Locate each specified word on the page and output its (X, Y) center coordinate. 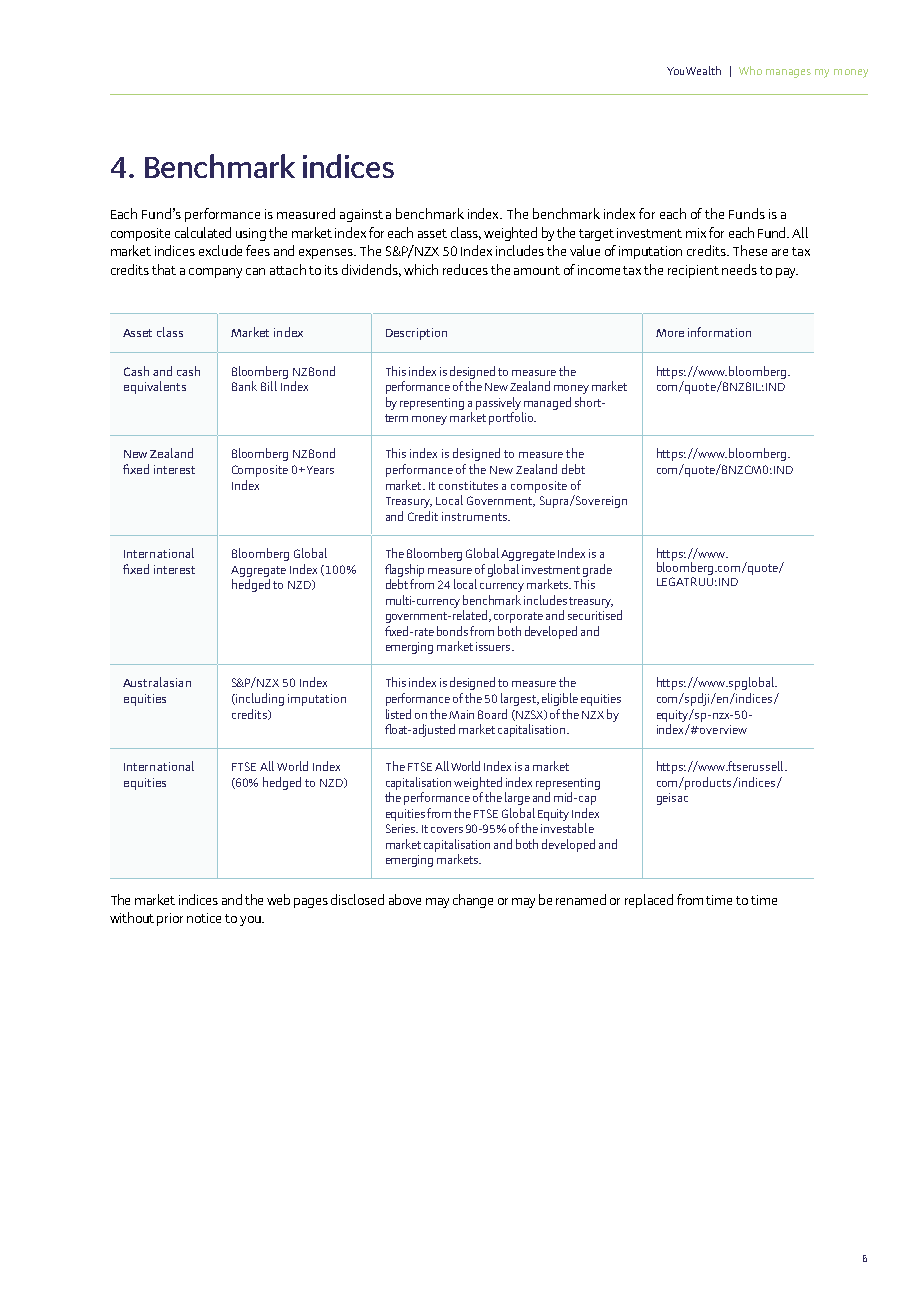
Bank (244, 386)
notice (204, 918)
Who (750, 70)
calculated (203, 232)
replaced (649, 901)
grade (597, 570)
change (473, 901)
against (361, 215)
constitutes (468, 485)
